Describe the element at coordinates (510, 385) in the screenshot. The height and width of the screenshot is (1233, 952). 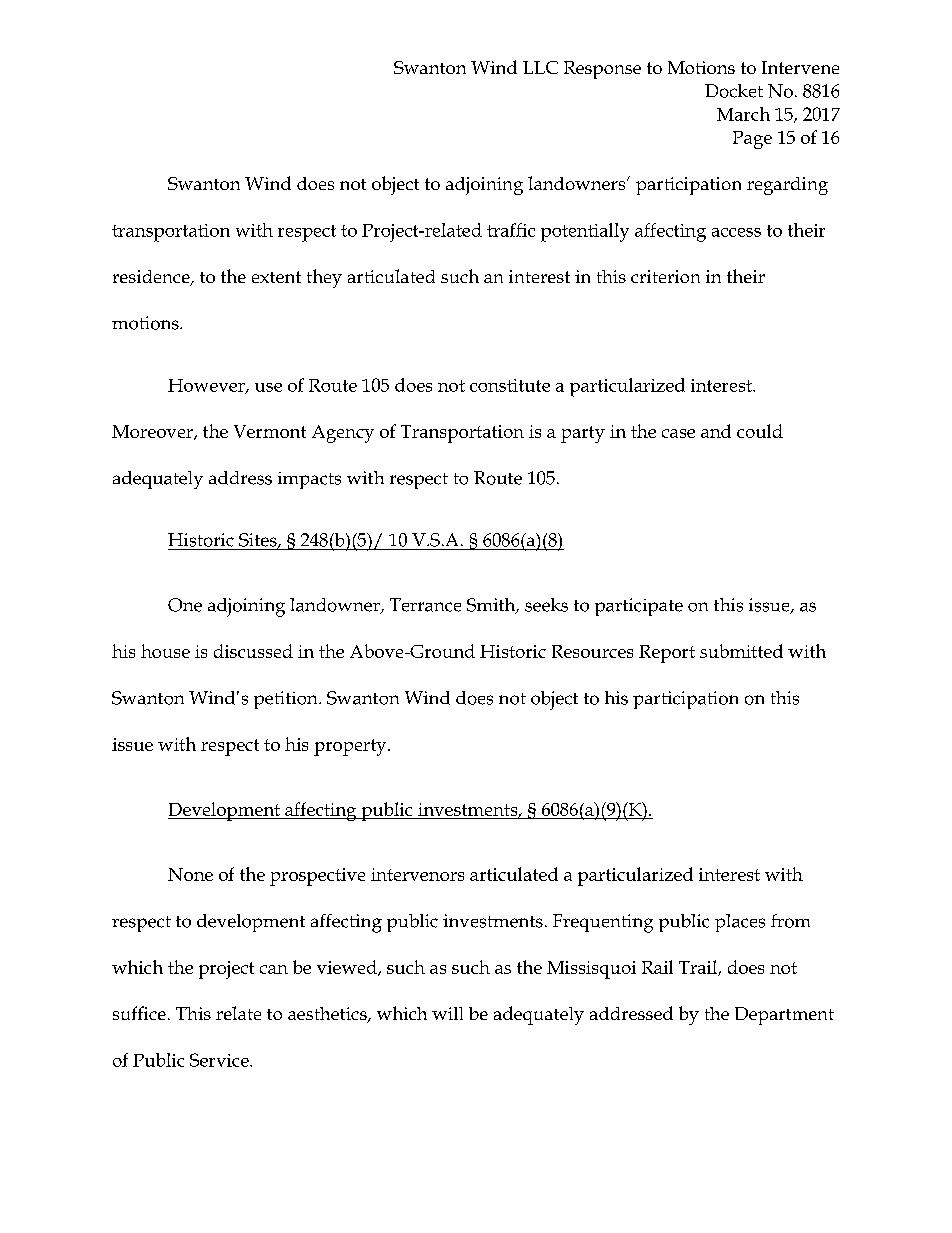
I see `constitute` at that location.
